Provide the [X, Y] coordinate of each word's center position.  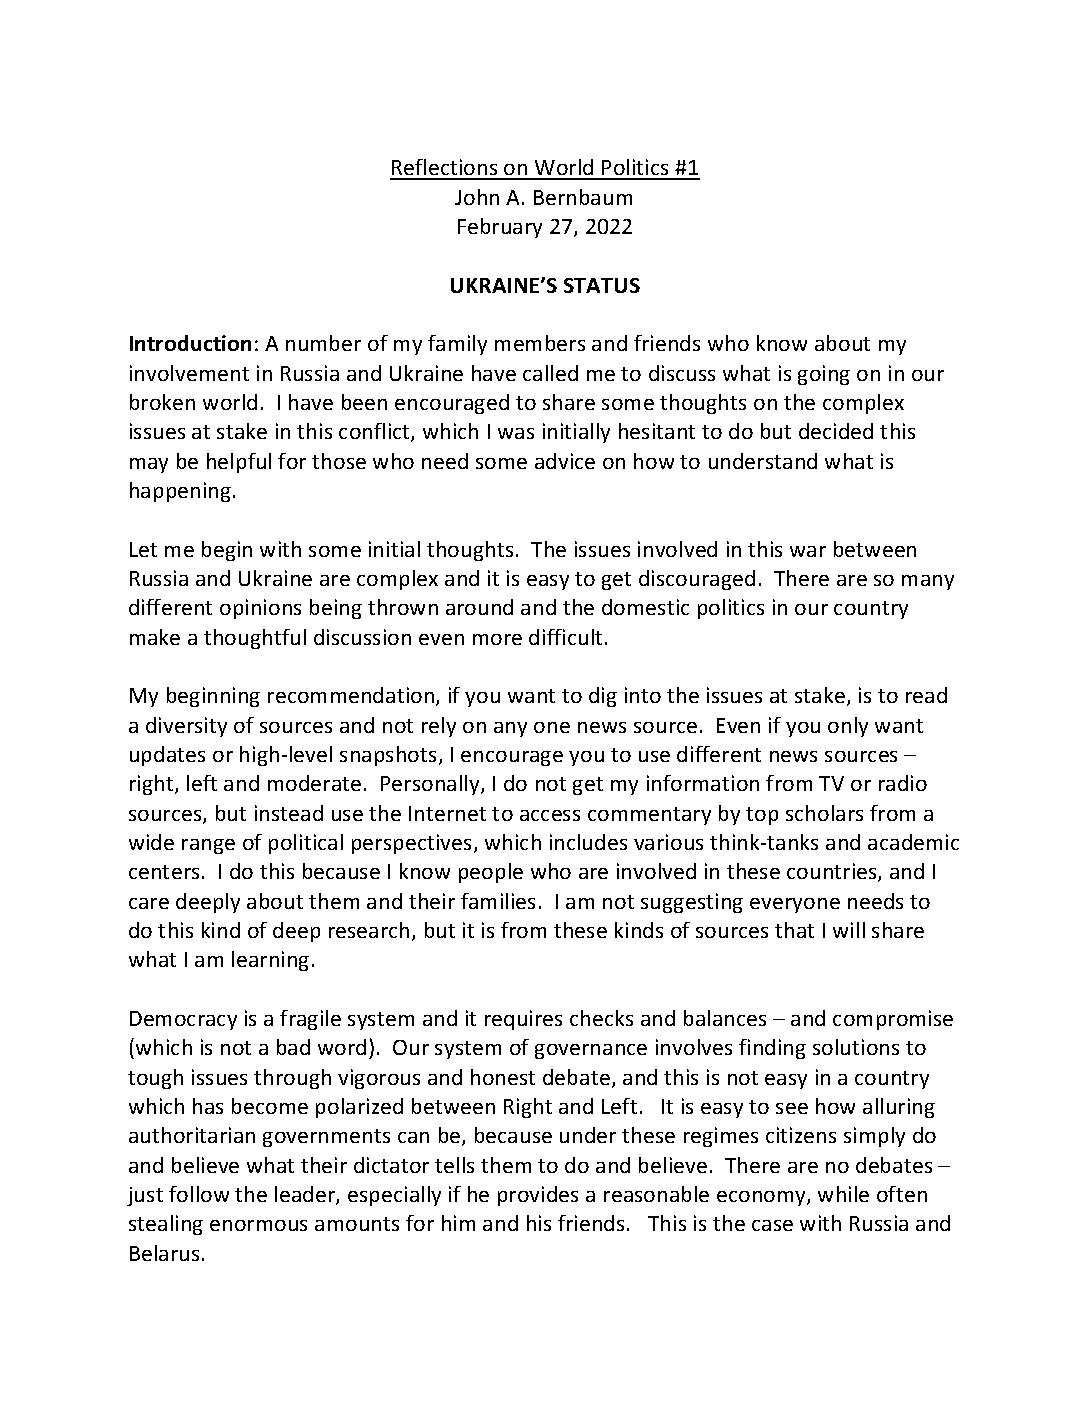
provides [538, 1196]
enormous [258, 1225]
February [500, 228]
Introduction [190, 343]
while [843, 1194]
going [824, 375]
